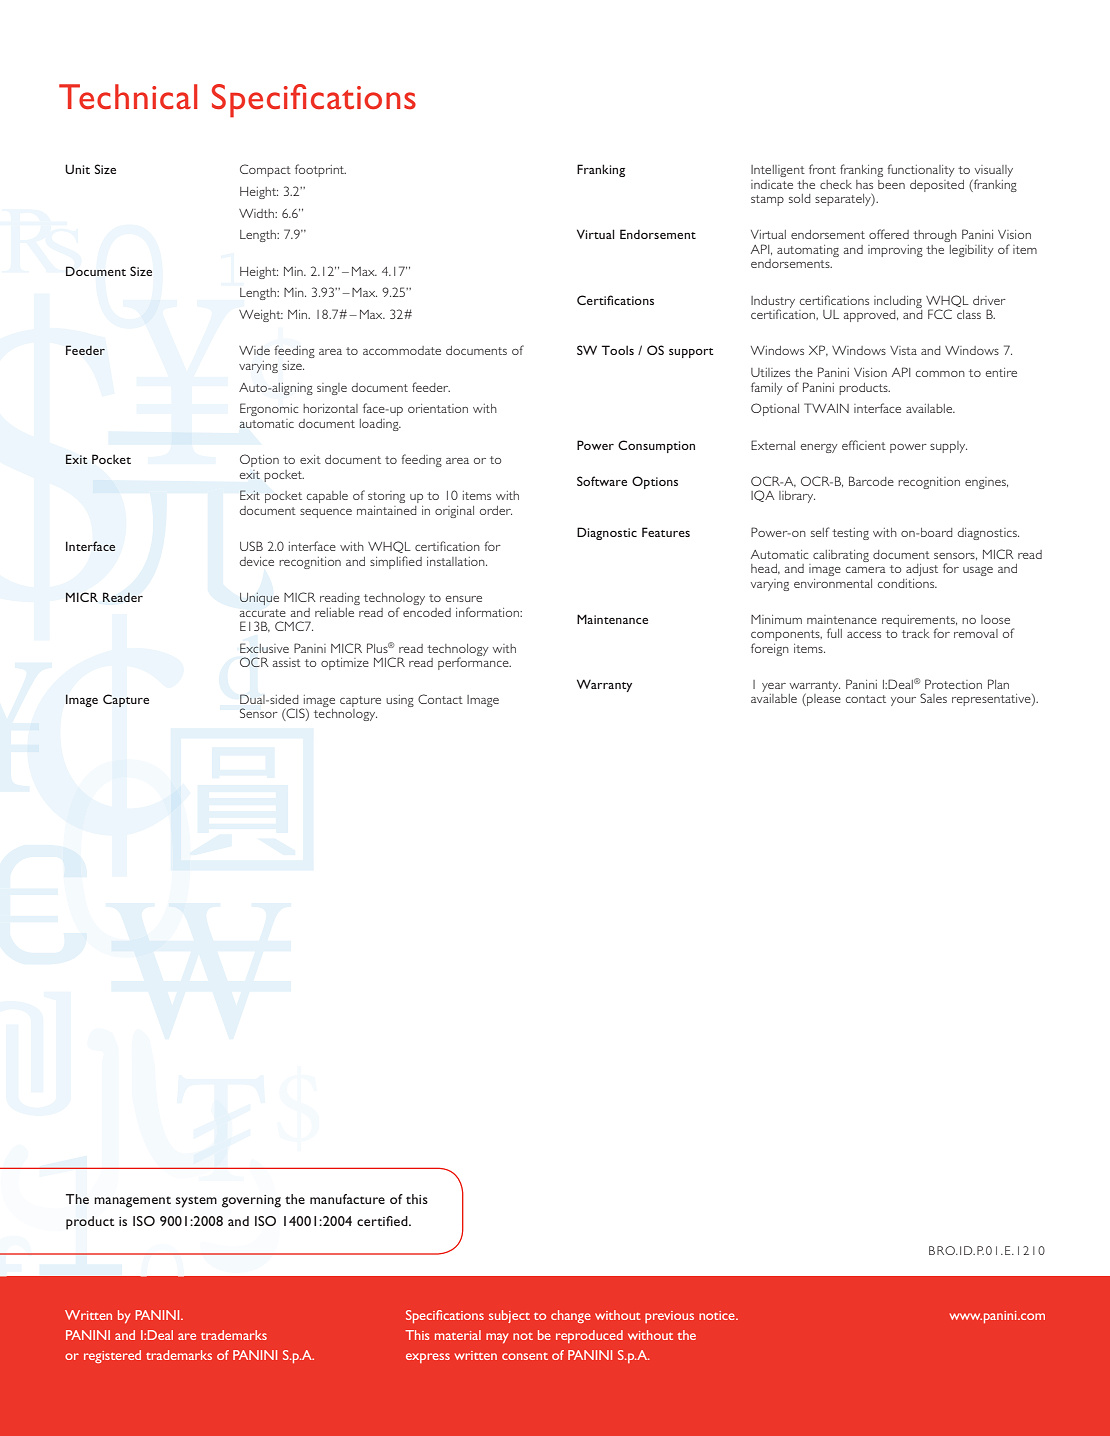  Describe the element at coordinates (903, 701) in the screenshot. I see `your` at that location.
